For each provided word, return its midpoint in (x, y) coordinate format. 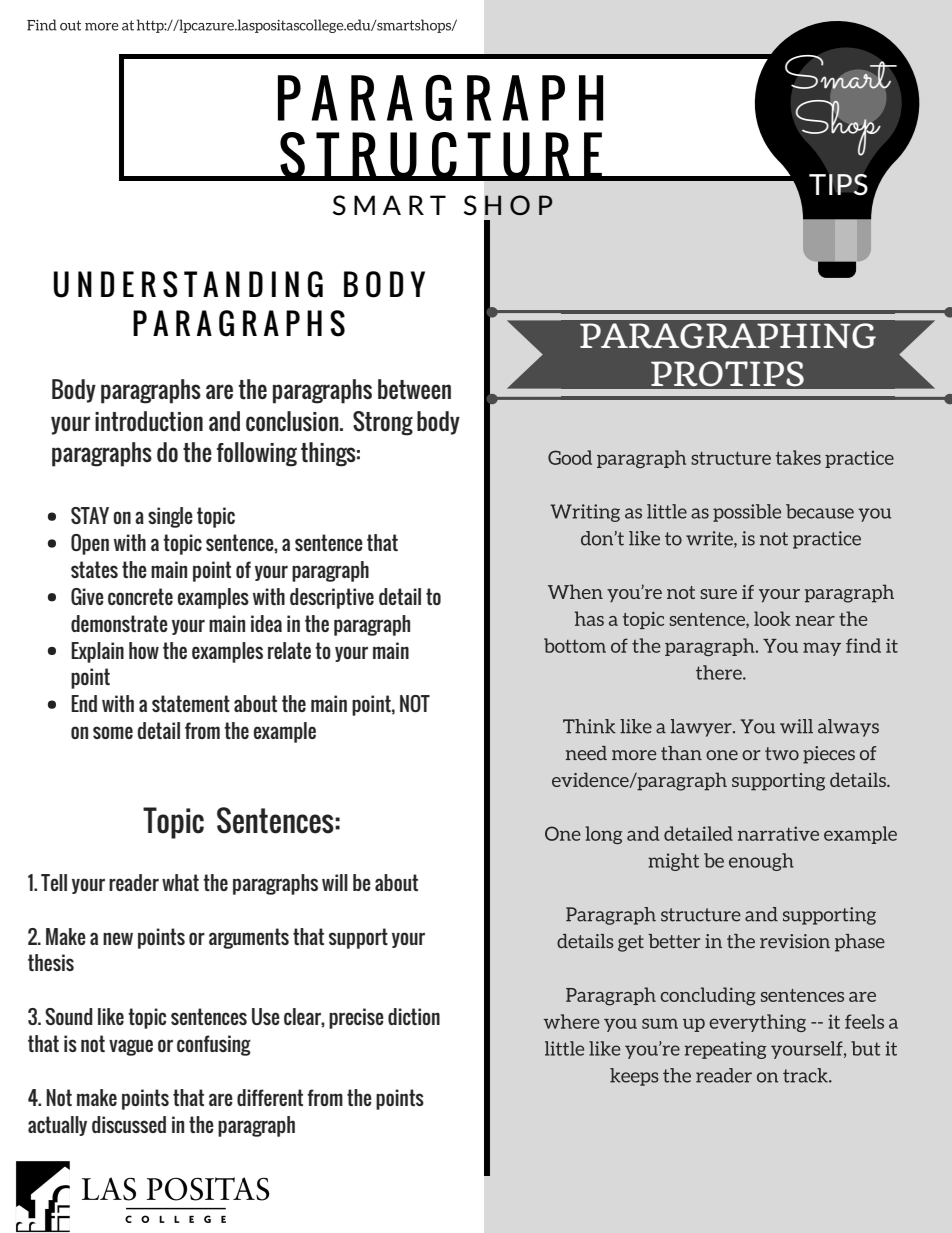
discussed (129, 1124)
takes (798, 457)
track (806, 1075)
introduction (149, 421)
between (414, 389)
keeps (634, 1077)
